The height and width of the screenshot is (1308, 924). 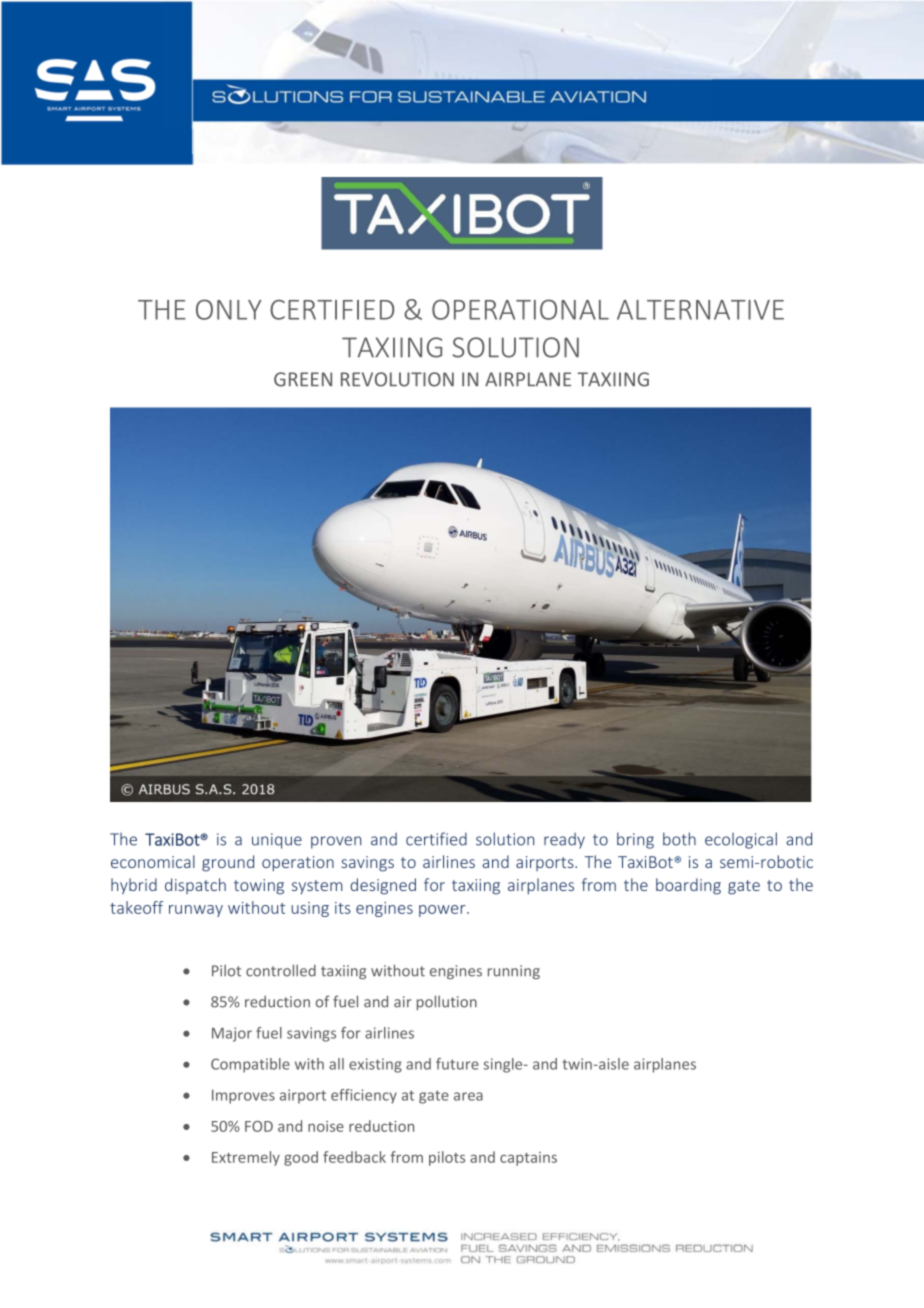 What do you see at coordinates (700, 310) in the screenshot?
I see `ALTERNATIVE` at bounding box center [700, 310].
